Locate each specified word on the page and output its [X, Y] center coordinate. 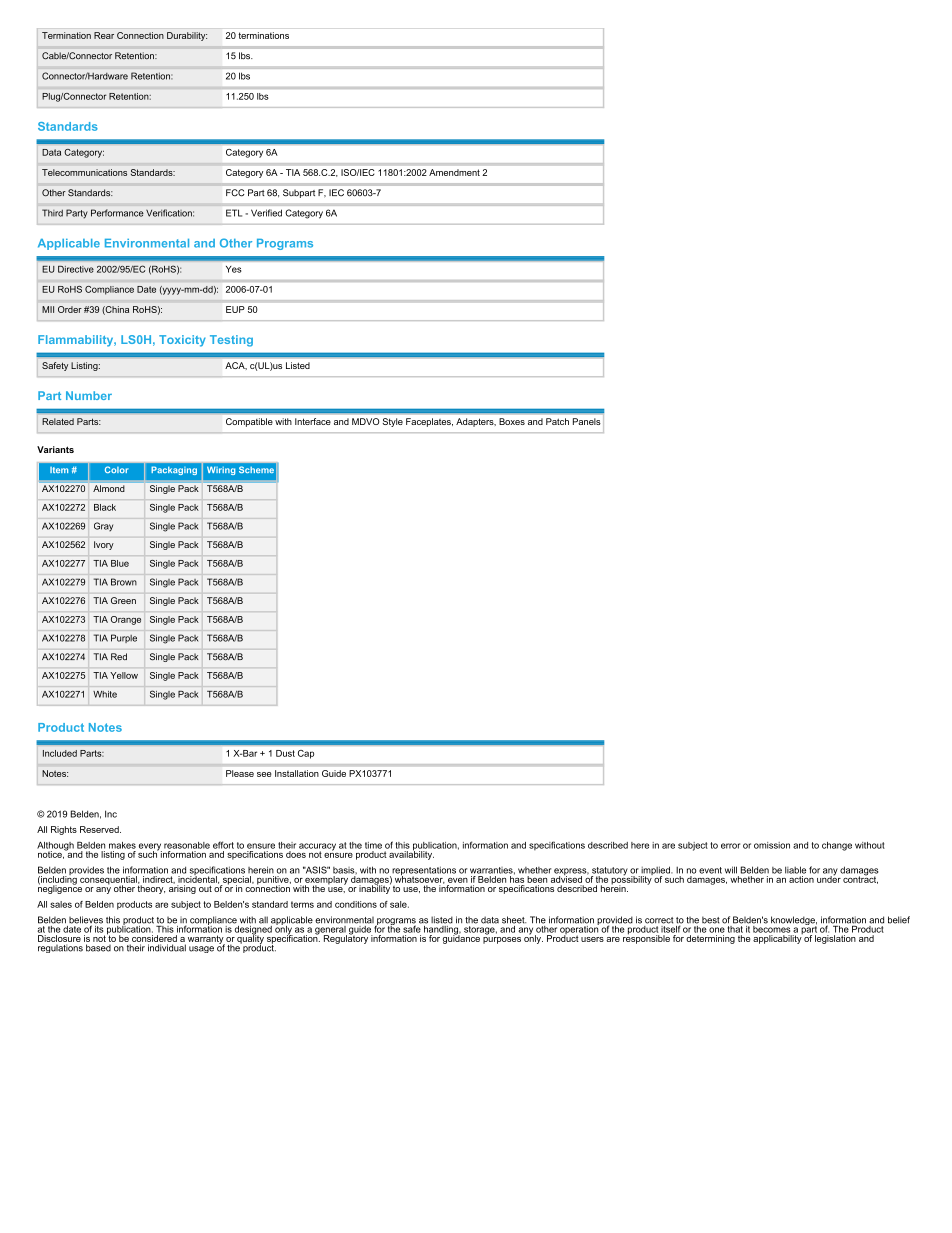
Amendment [454, 172]
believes [86, 921]
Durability [187, 36]
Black [105, 507]
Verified [266, 213]
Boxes [512, 421]
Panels [587, 421]
